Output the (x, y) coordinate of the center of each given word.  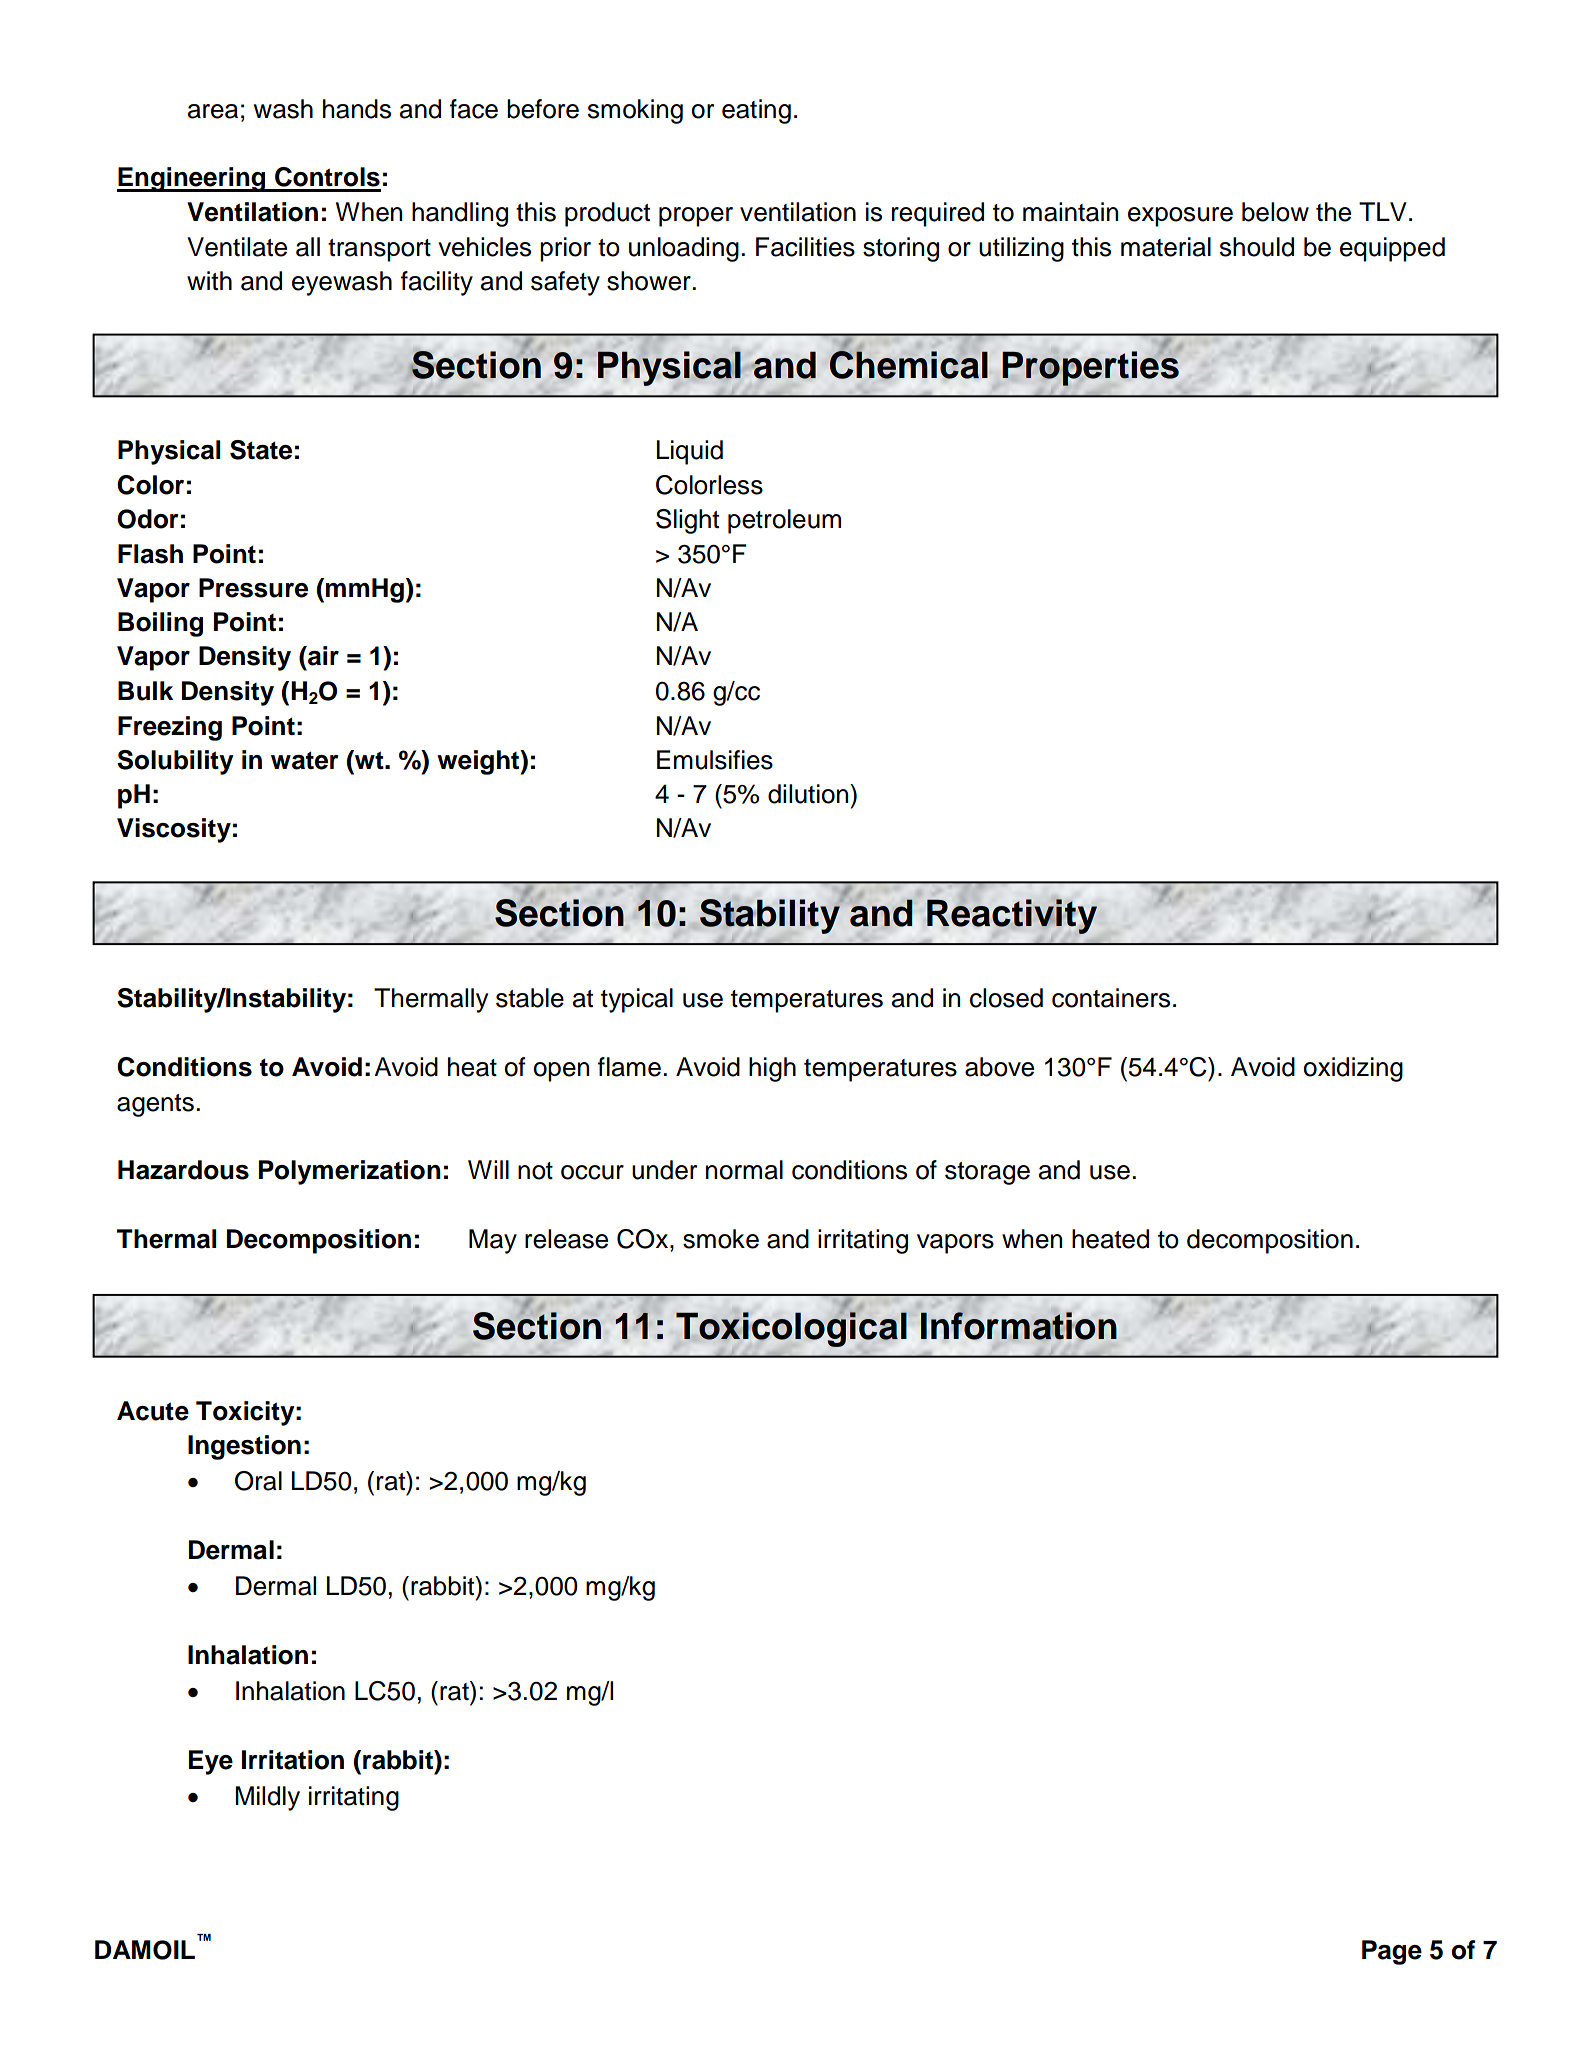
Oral (258, 1481)
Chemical (909, 365)
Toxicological (791, 1329)
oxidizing (1353, 1069)
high (772, 1069)
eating (756, 111)
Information (1019, 1326)
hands (357, 109)
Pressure (253, 588)
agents (155, 1105)
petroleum (784, 521)
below (1275, 212)
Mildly (267, 1798)
